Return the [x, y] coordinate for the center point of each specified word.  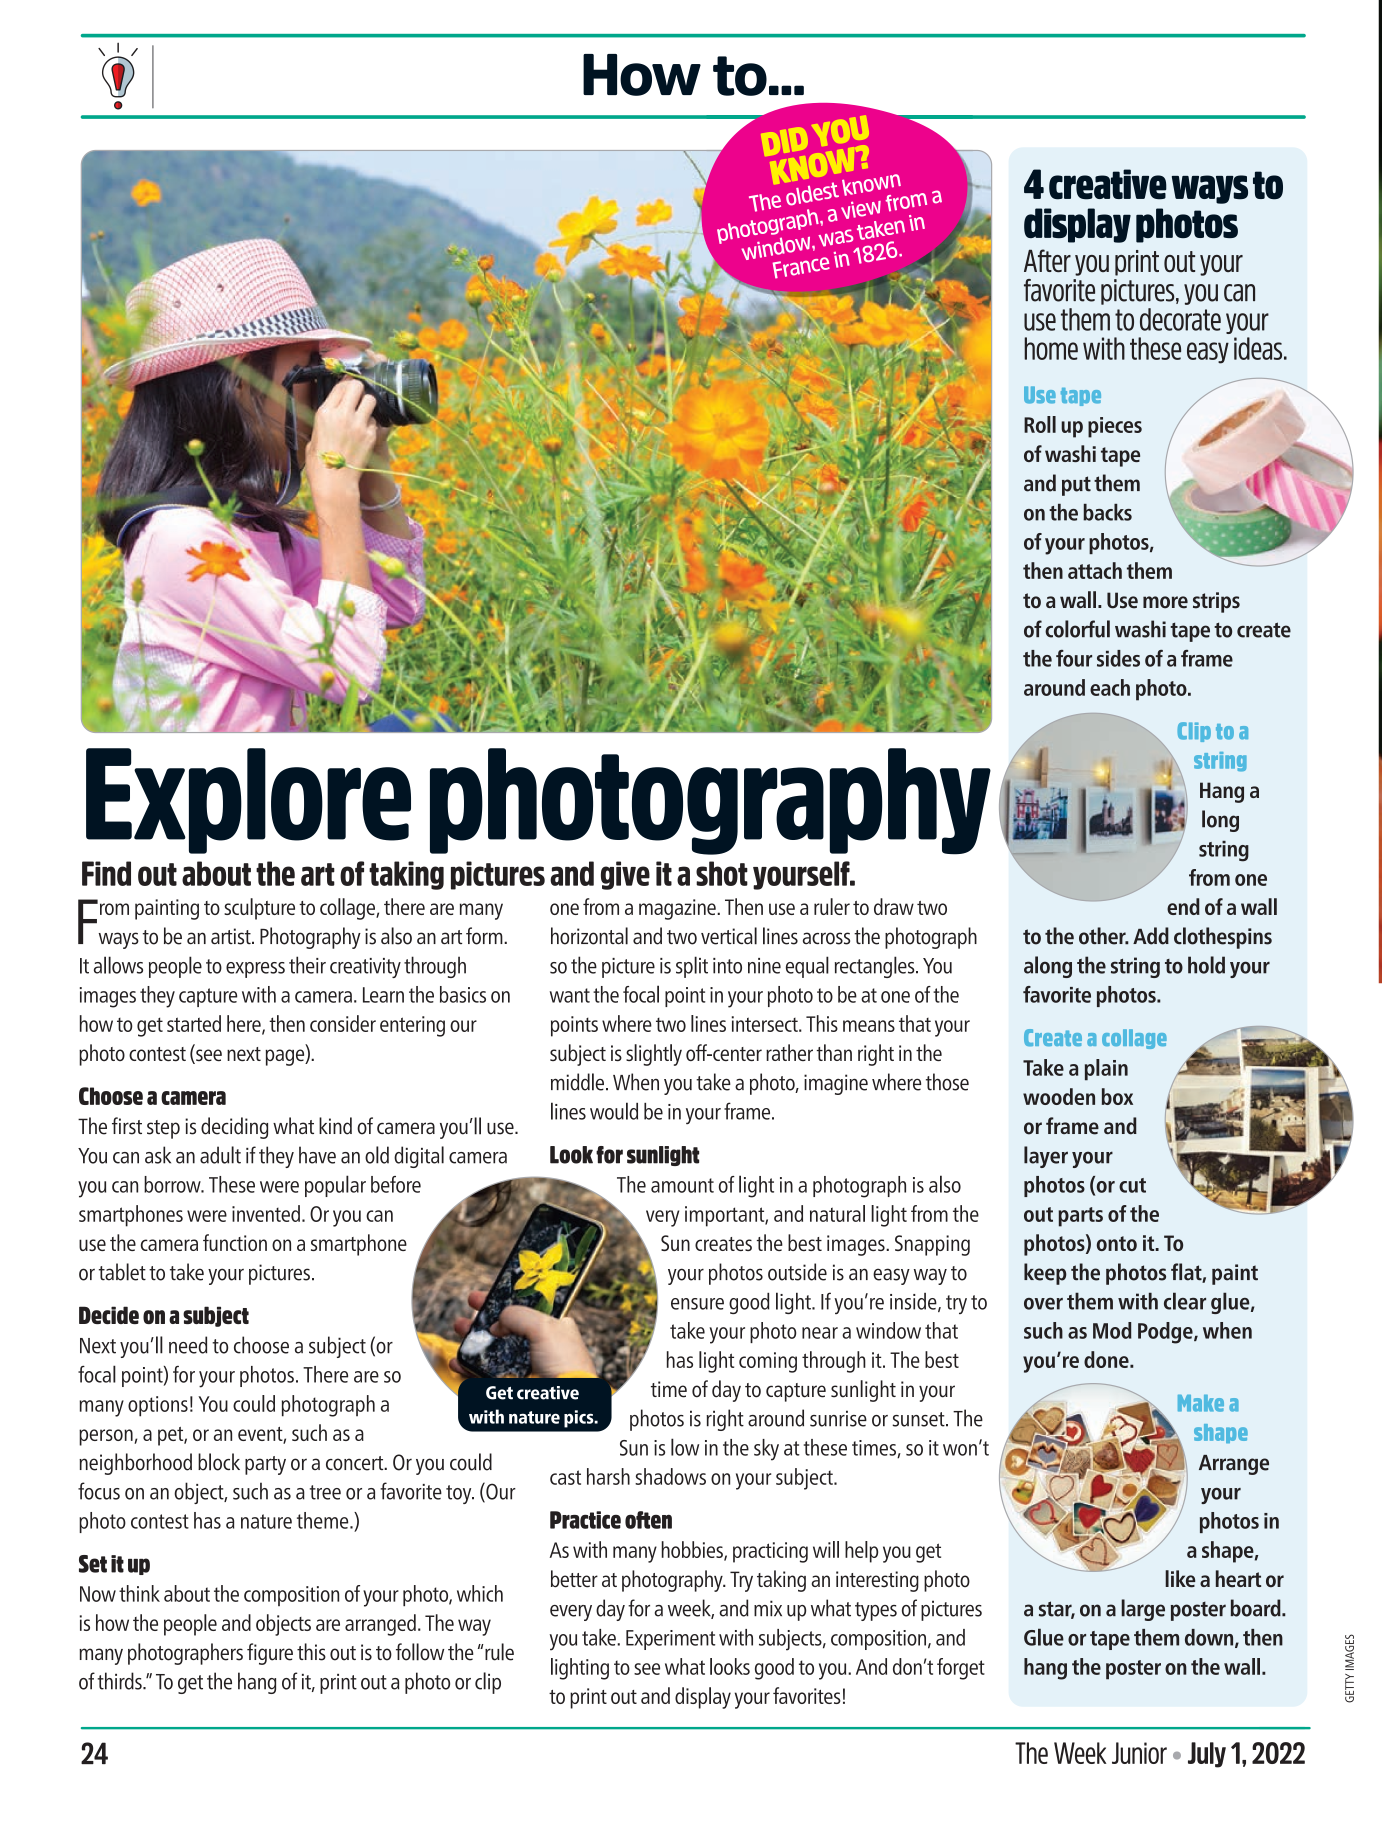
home [1051, 348]
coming [768, 1362]
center [736, 1054]
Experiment [670, 1640]
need [188, 1345]
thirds [120, 1681]
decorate [1180, 319]
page [286, 1057]
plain [1106, 1070]
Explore [248, 801]
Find [106, 873]
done [1107, 1359]
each [1110, 687]
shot [722, 873]
